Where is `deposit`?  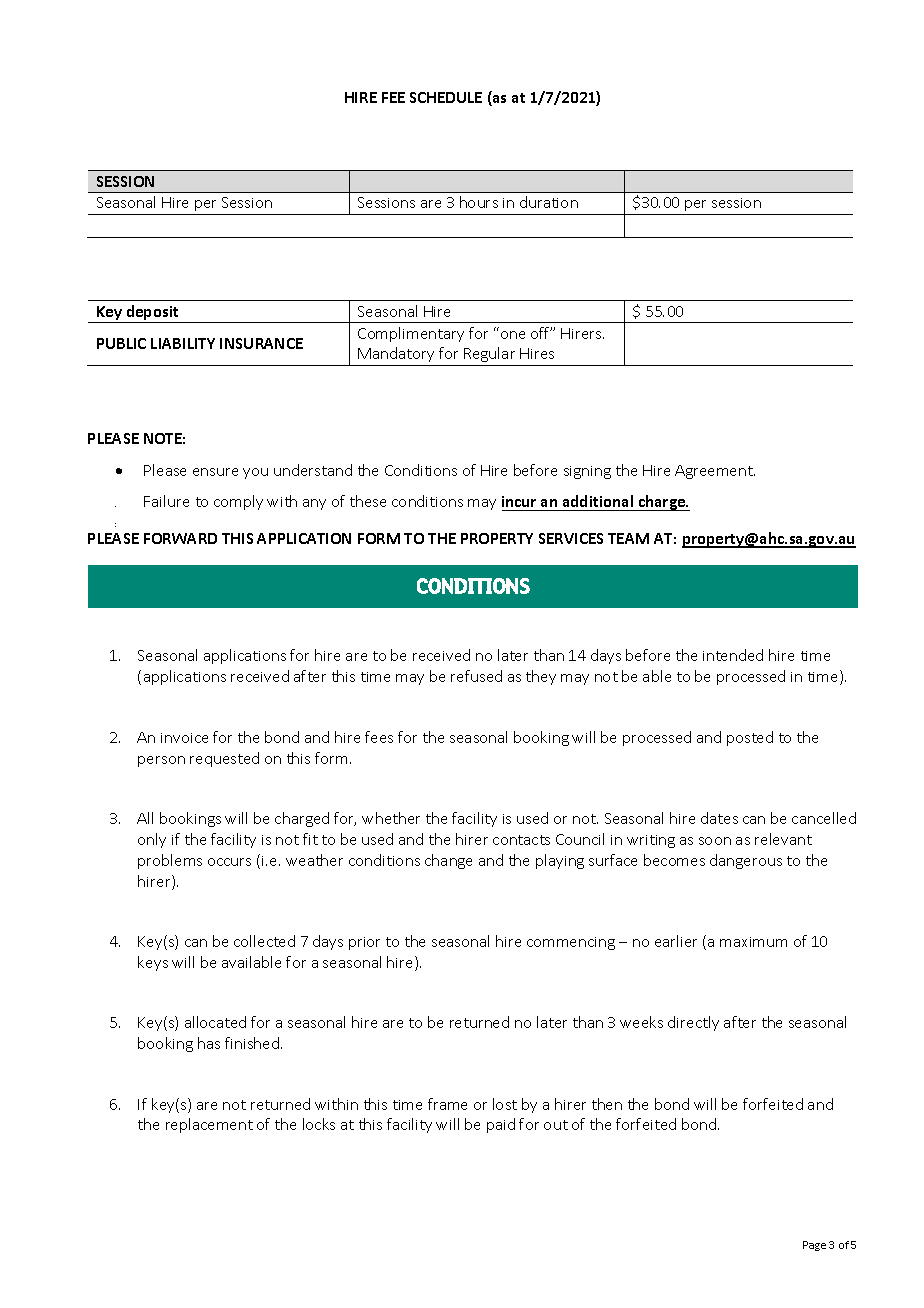
deposit is located at coordinates (152, 314).
